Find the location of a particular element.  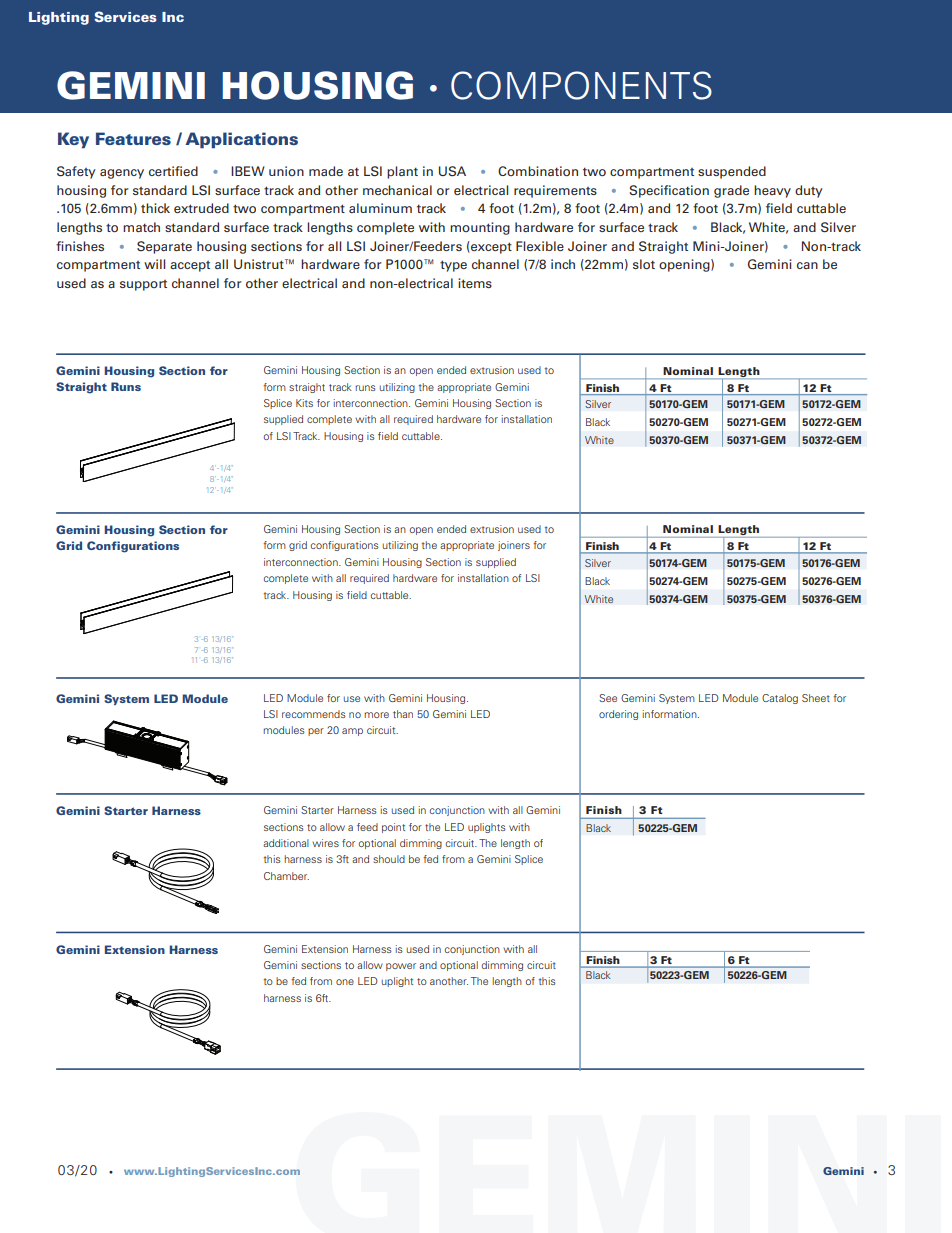

Kits is located at coordinates (304, 403).
